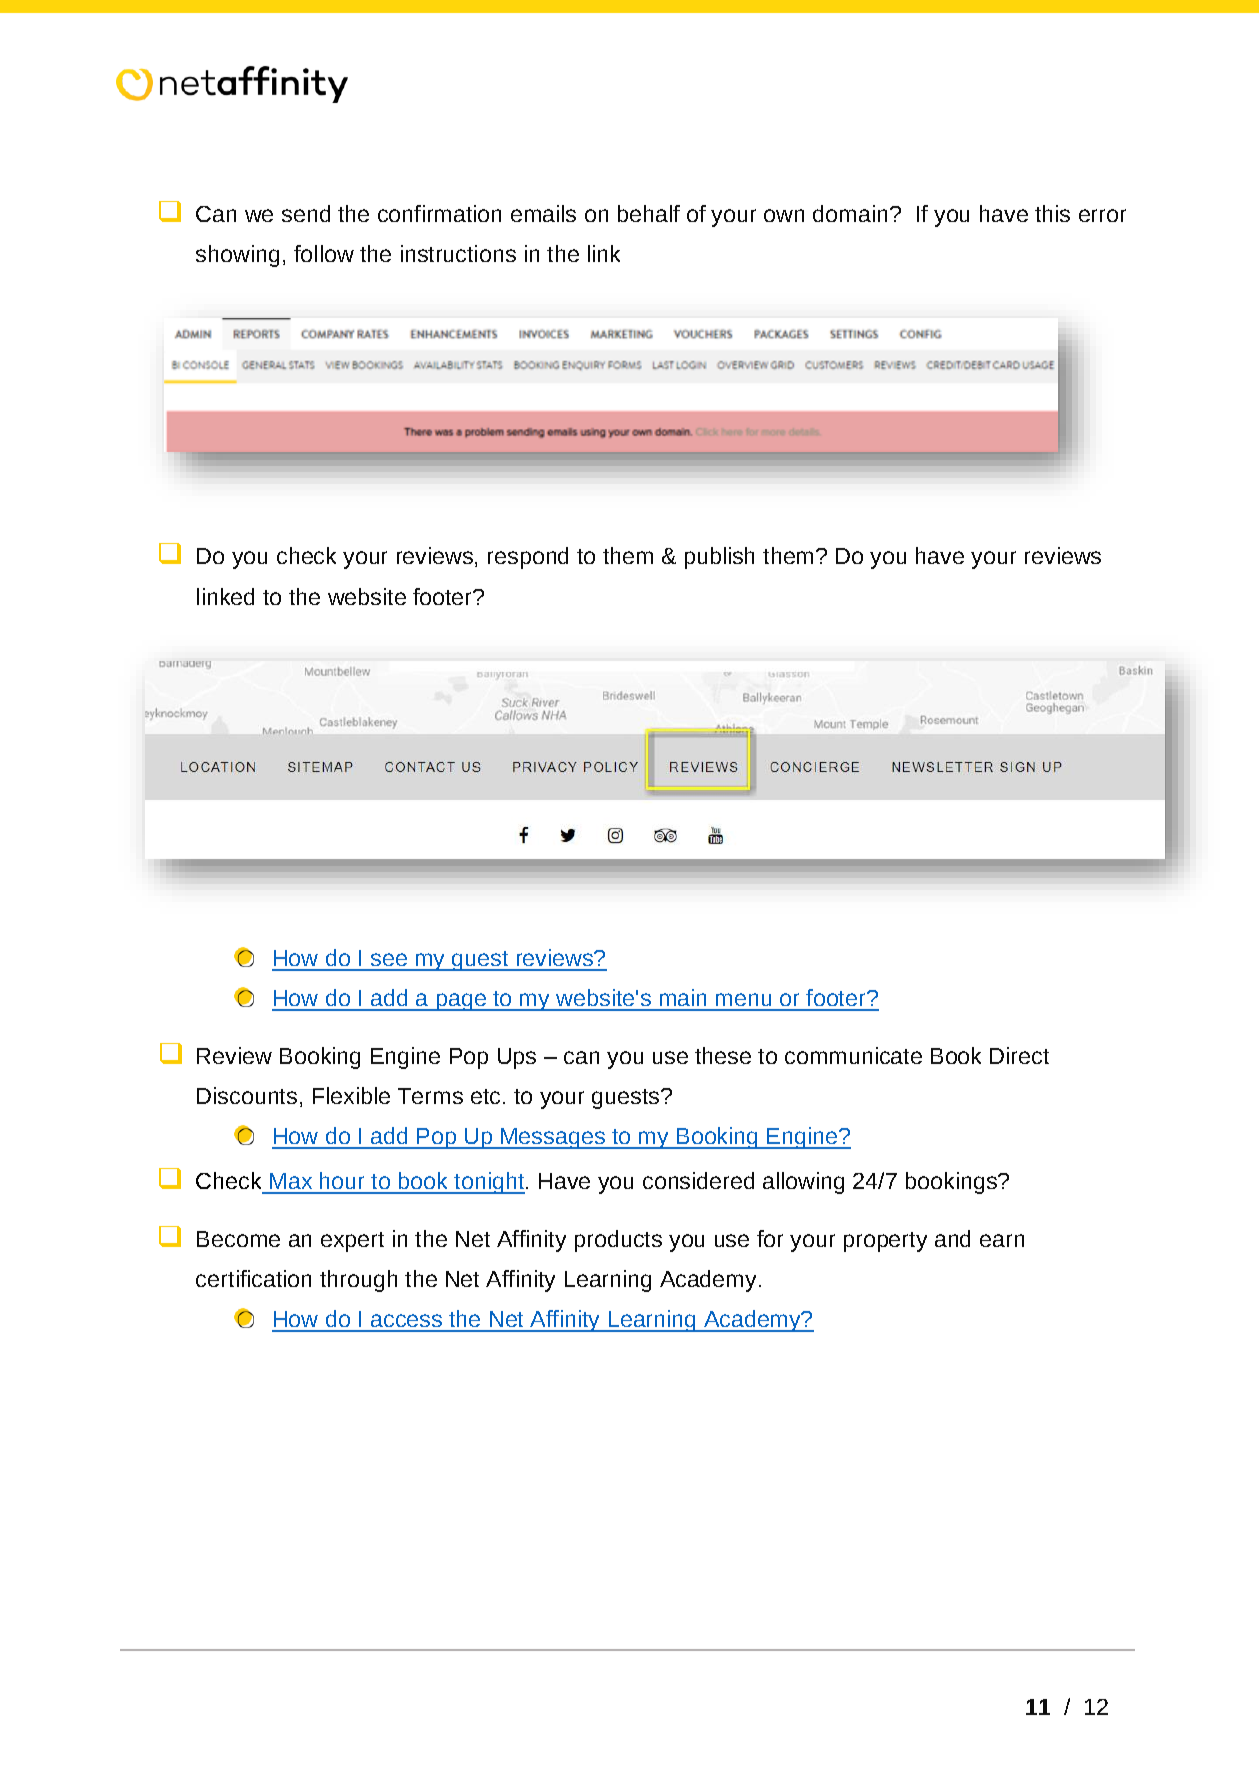 The height and width of the page is (1781, 1259). Describe the element at coordinates (719, 558) in the page. I see `publish` at that location.
